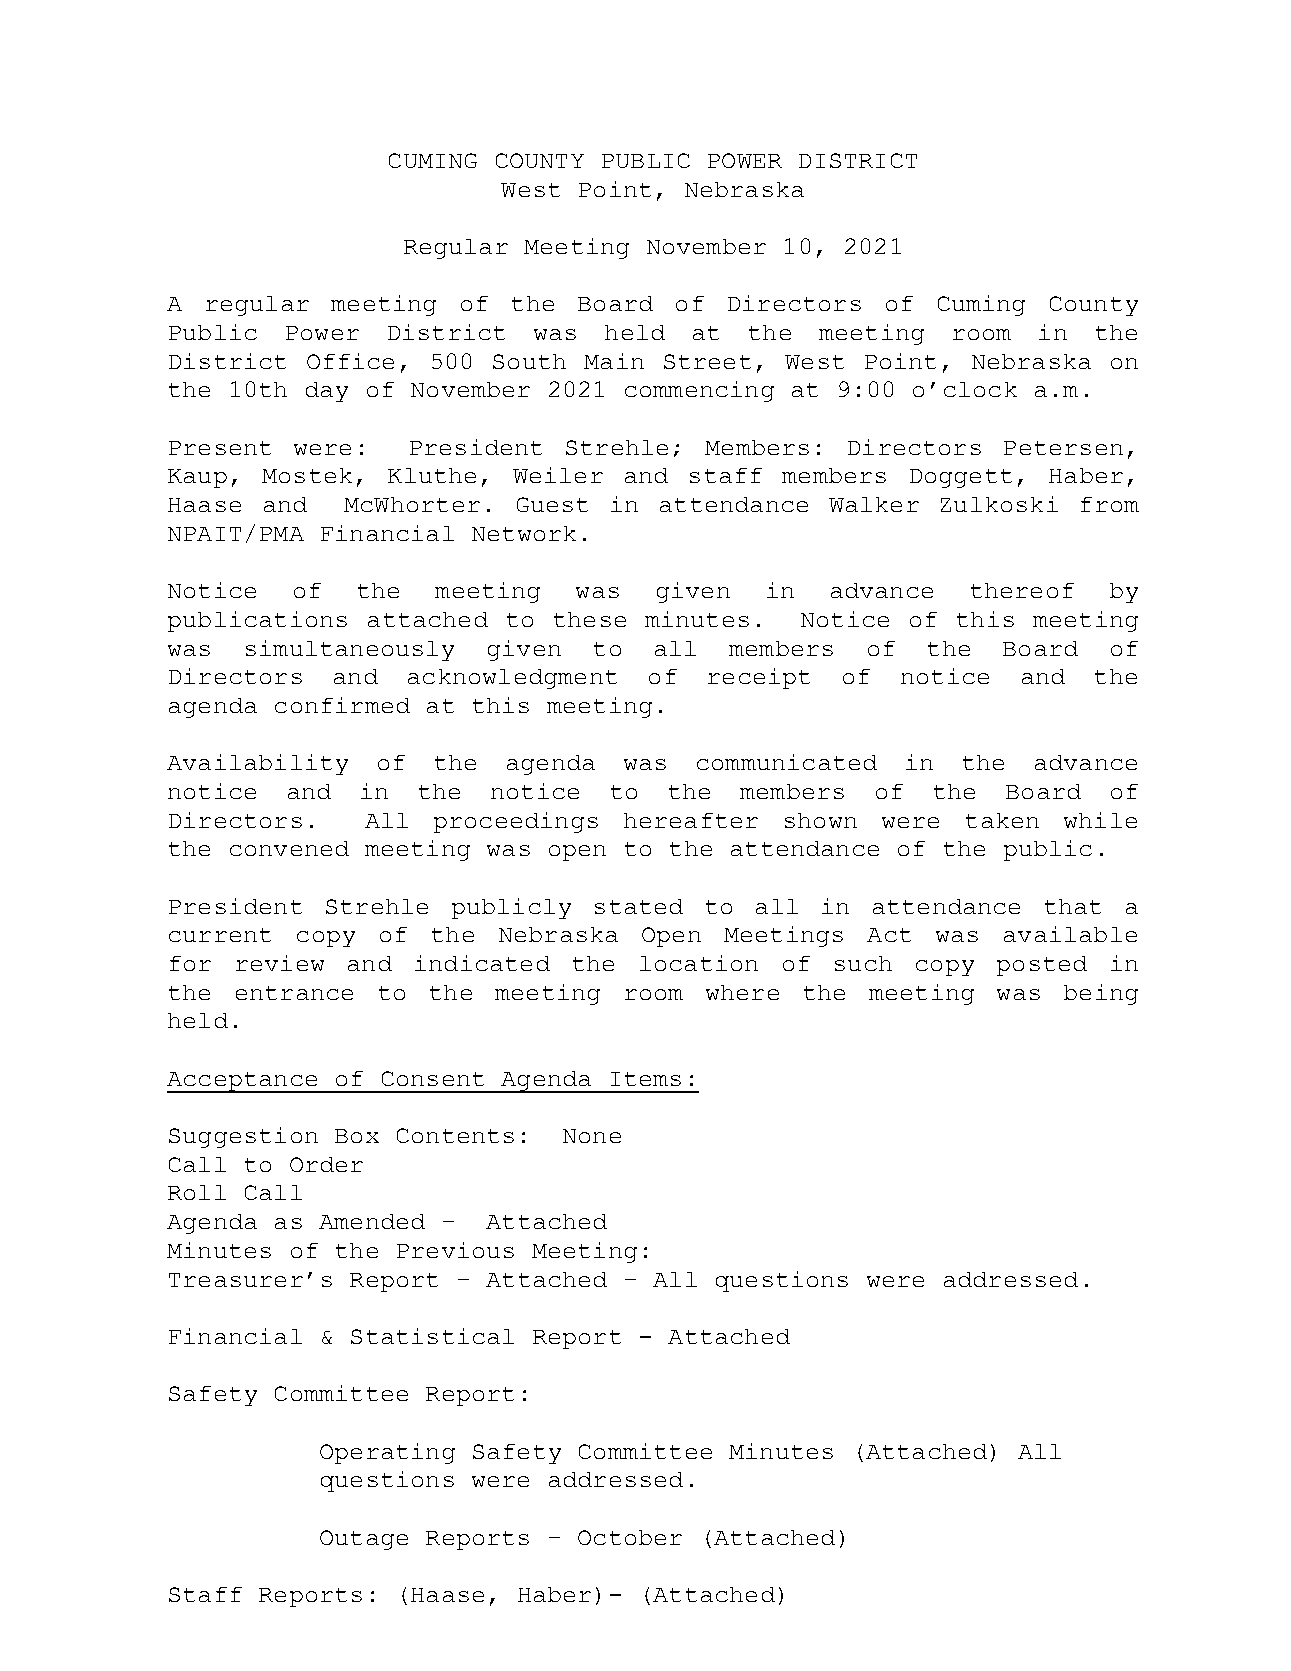 This screenshot has width=1291, height=1671. What do you see at coordinates (1101, 994) in the screenshot?
I see `being` at bounding box center [1101, 994].
